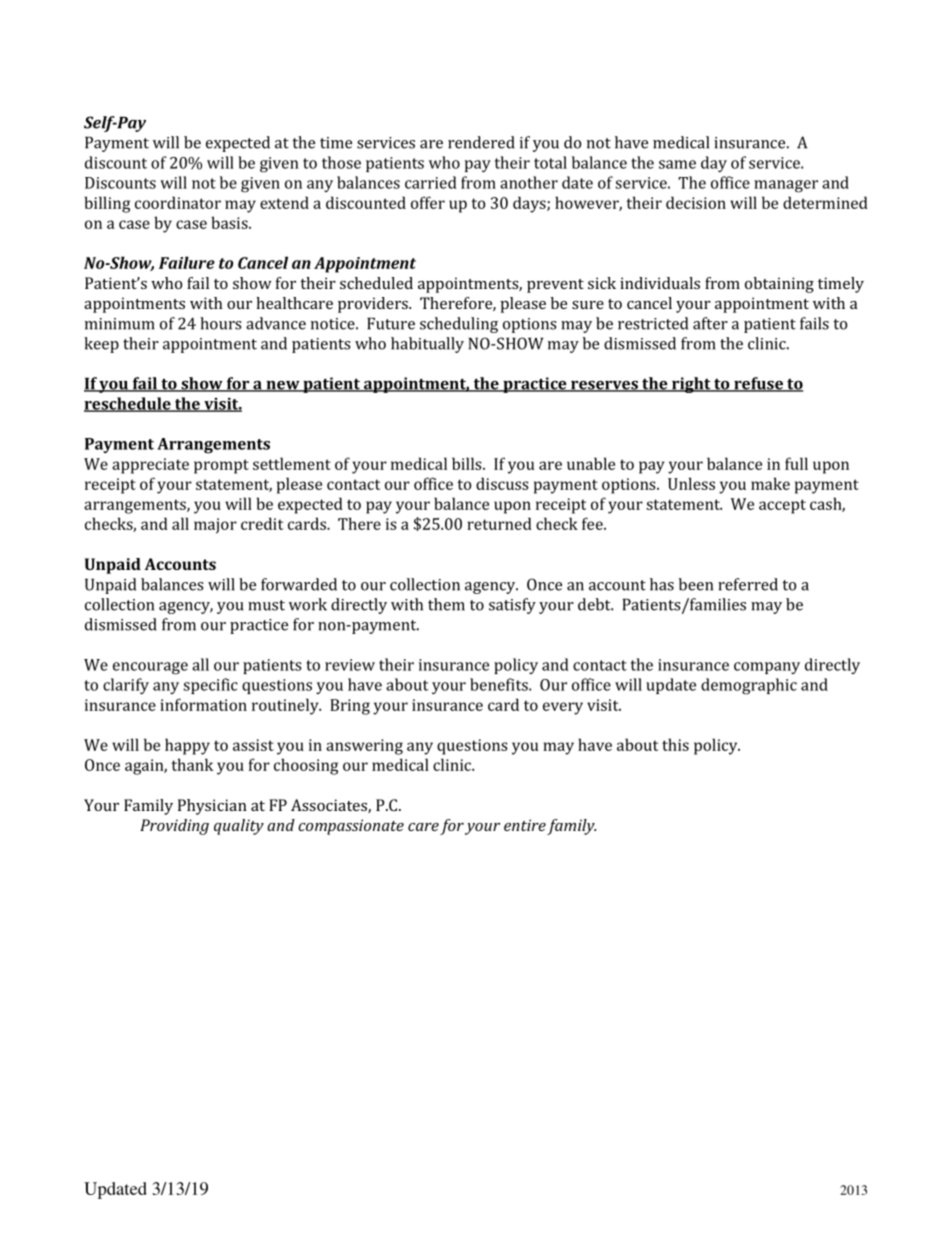  What do you see at coordinates (767, 668) in the image?
I see `company` at bounding box center [767, 668].
